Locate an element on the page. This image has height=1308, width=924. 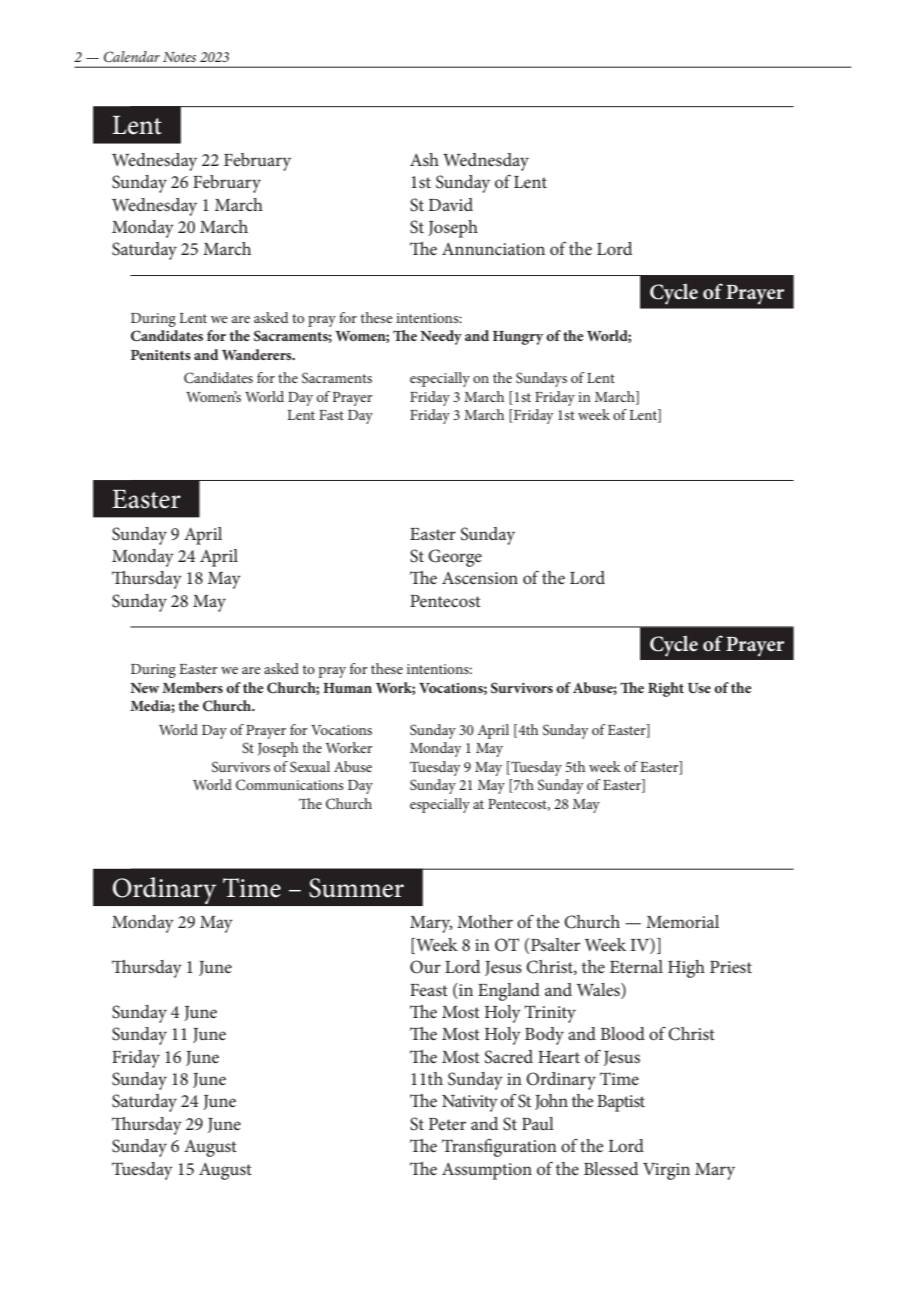
Peter is located at coordinates (447, 1124).
